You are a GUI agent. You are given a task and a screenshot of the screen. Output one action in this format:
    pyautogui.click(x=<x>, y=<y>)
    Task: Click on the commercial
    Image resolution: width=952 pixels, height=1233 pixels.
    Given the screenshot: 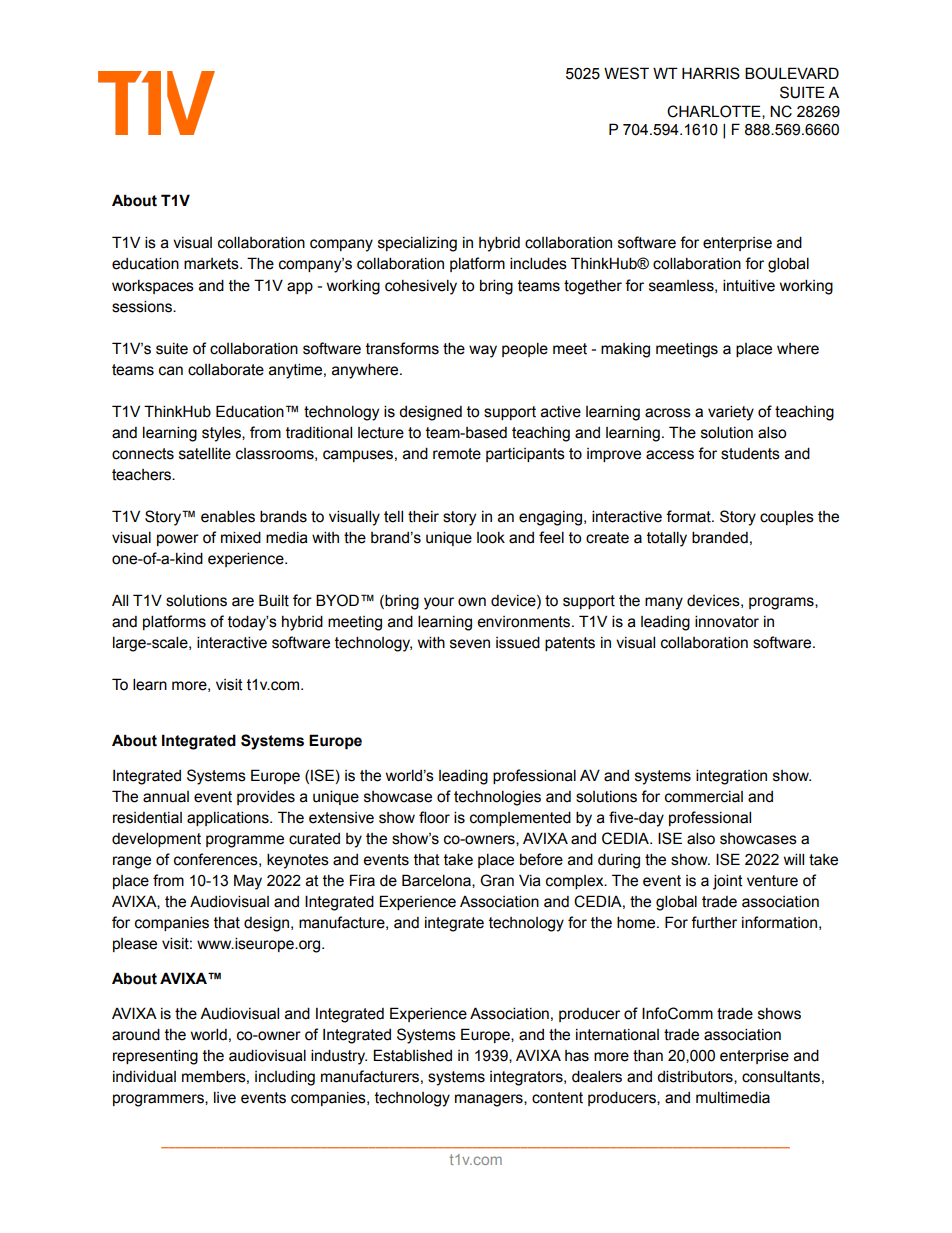 What is the action you would take?
    pyautogui.click(x=704, y=797)
